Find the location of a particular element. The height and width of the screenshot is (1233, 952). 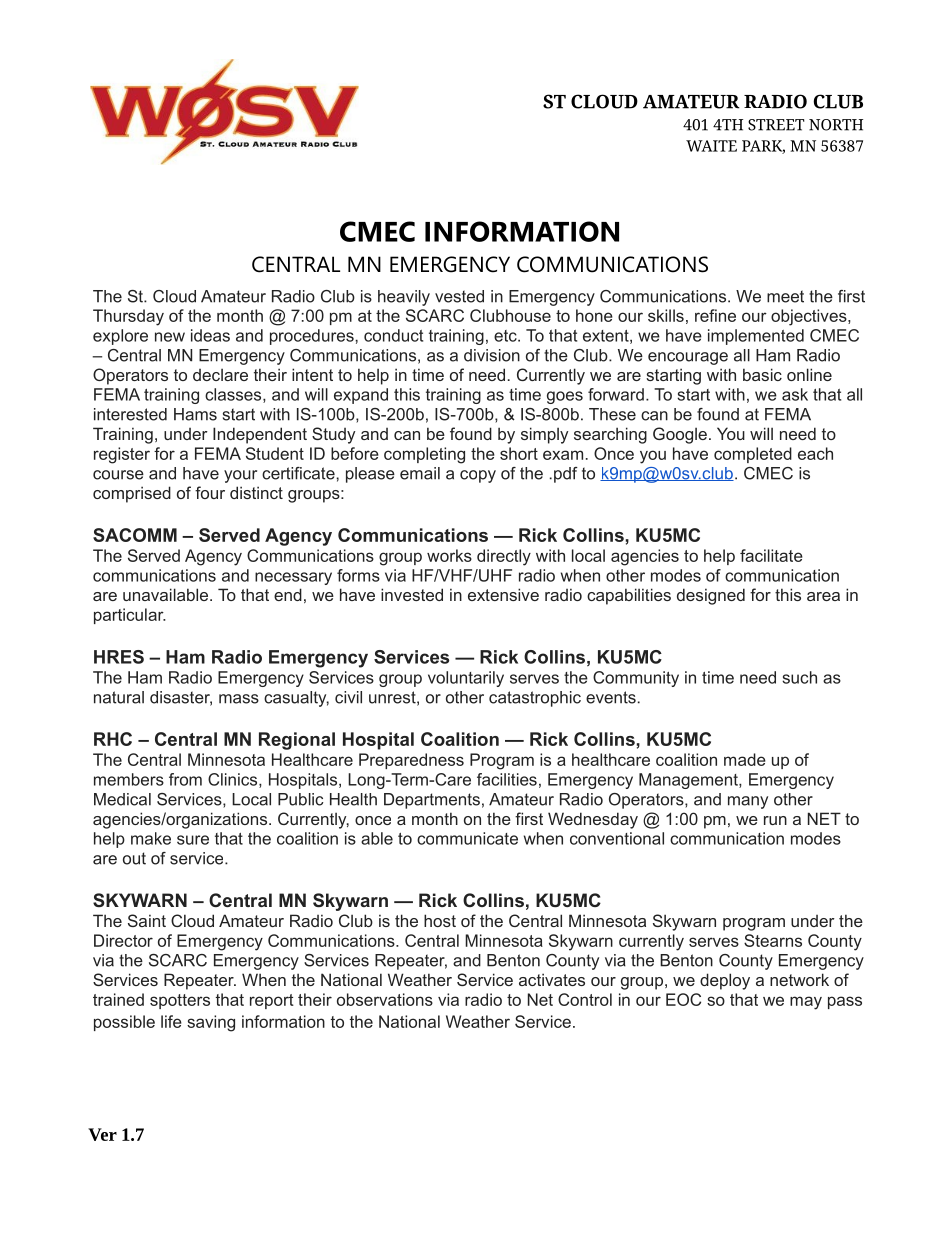

heavily is located at coordinates (404, 298).
